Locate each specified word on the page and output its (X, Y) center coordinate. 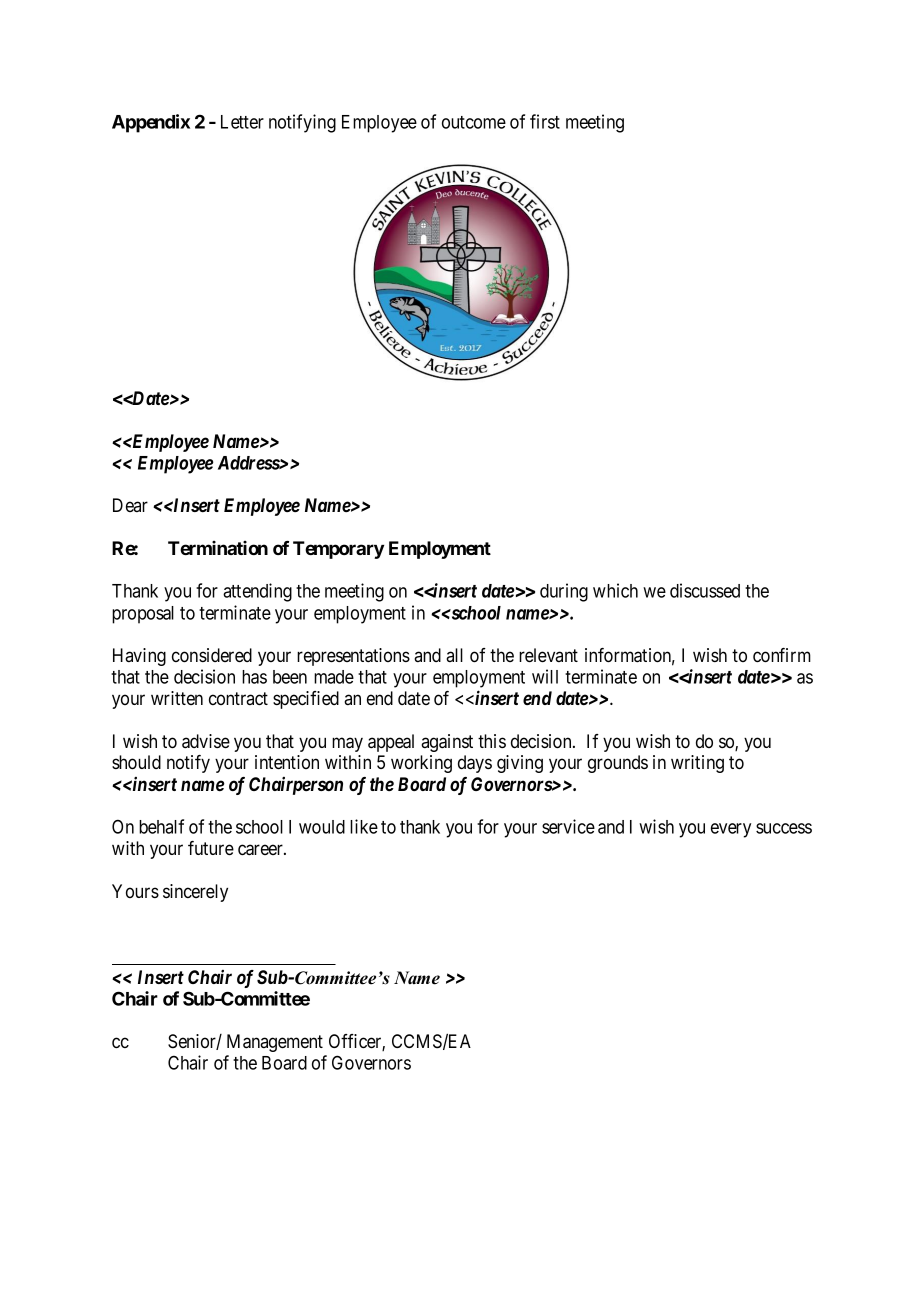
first (545, 121)
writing (697, 764)
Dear (130, 505)
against (447, 743)
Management (275, 1043)
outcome (474, 122)
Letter (242, 122)
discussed (705, 590)
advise (206, 741)
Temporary (338, 550)
